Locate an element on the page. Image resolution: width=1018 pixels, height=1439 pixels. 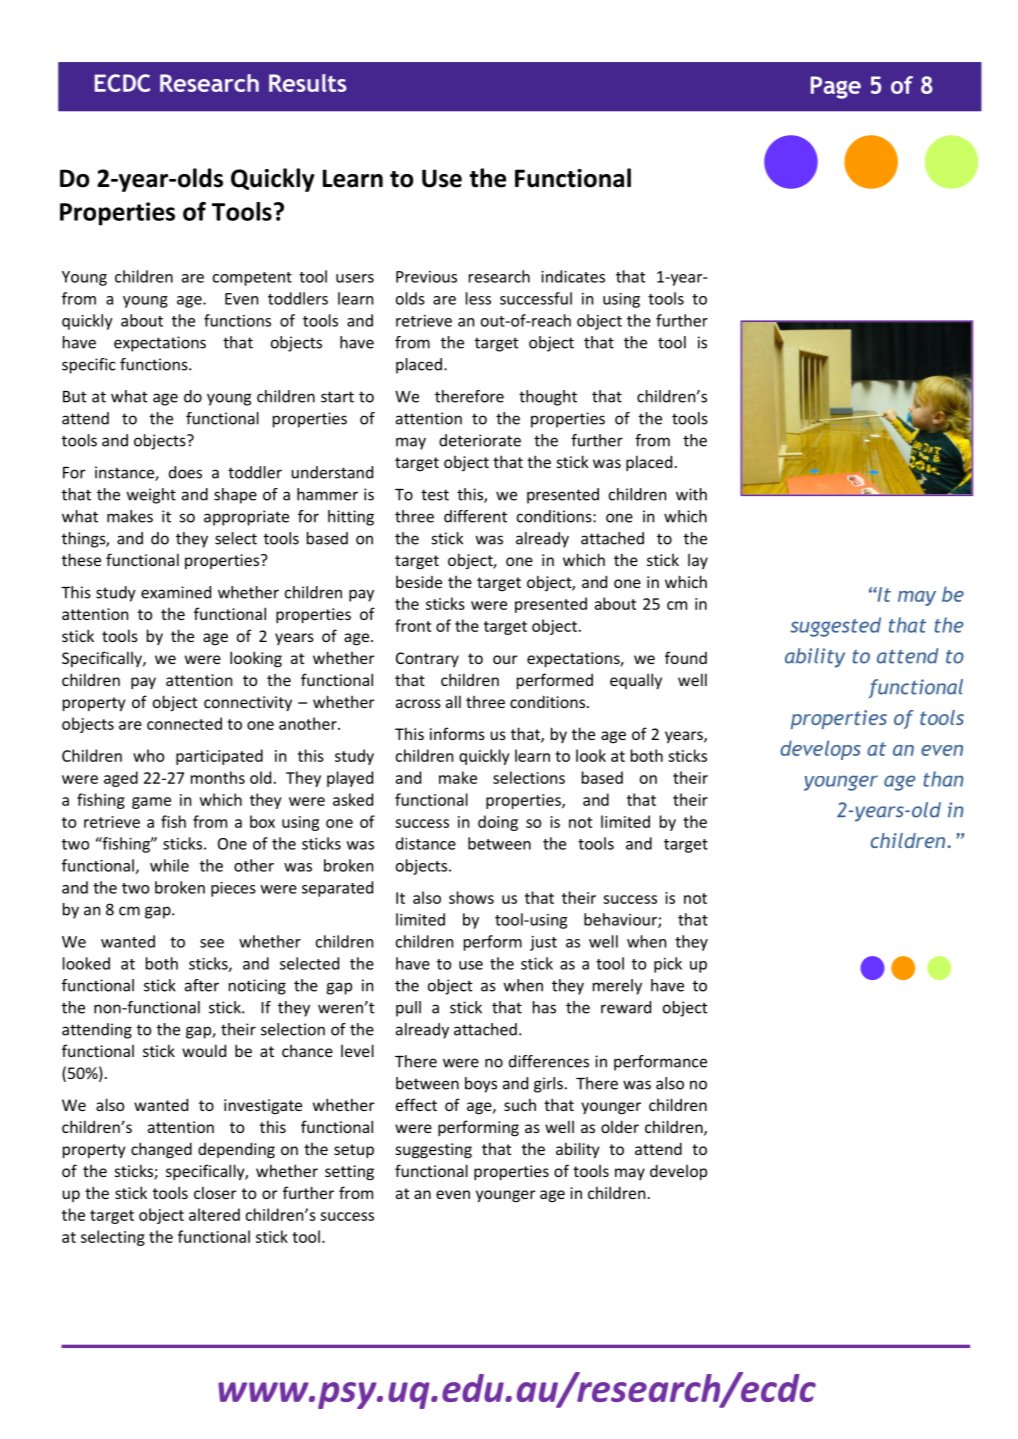
see is located at coordinates (212, 943).
